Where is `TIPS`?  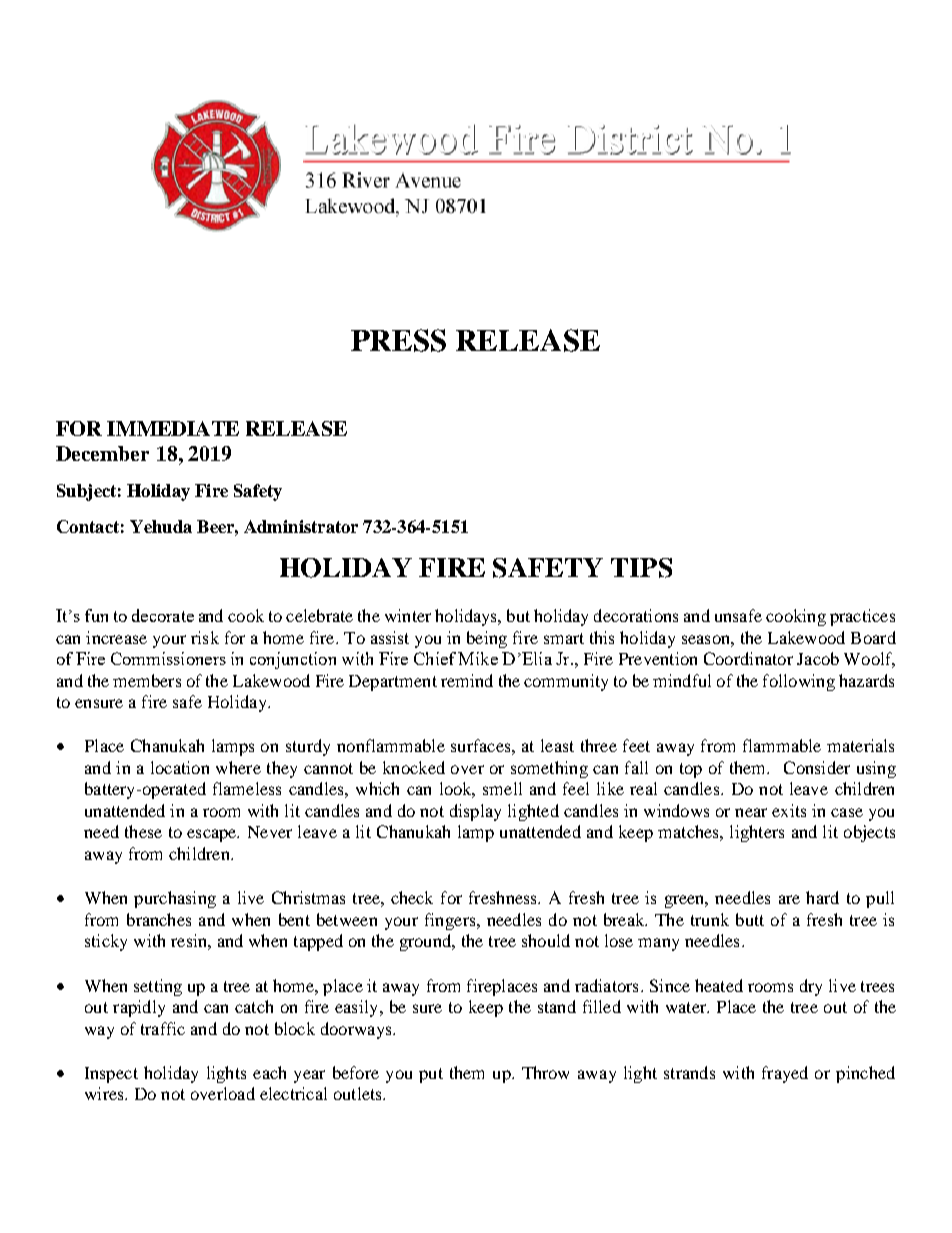 TIPS is located at coordinates (641, 568).
